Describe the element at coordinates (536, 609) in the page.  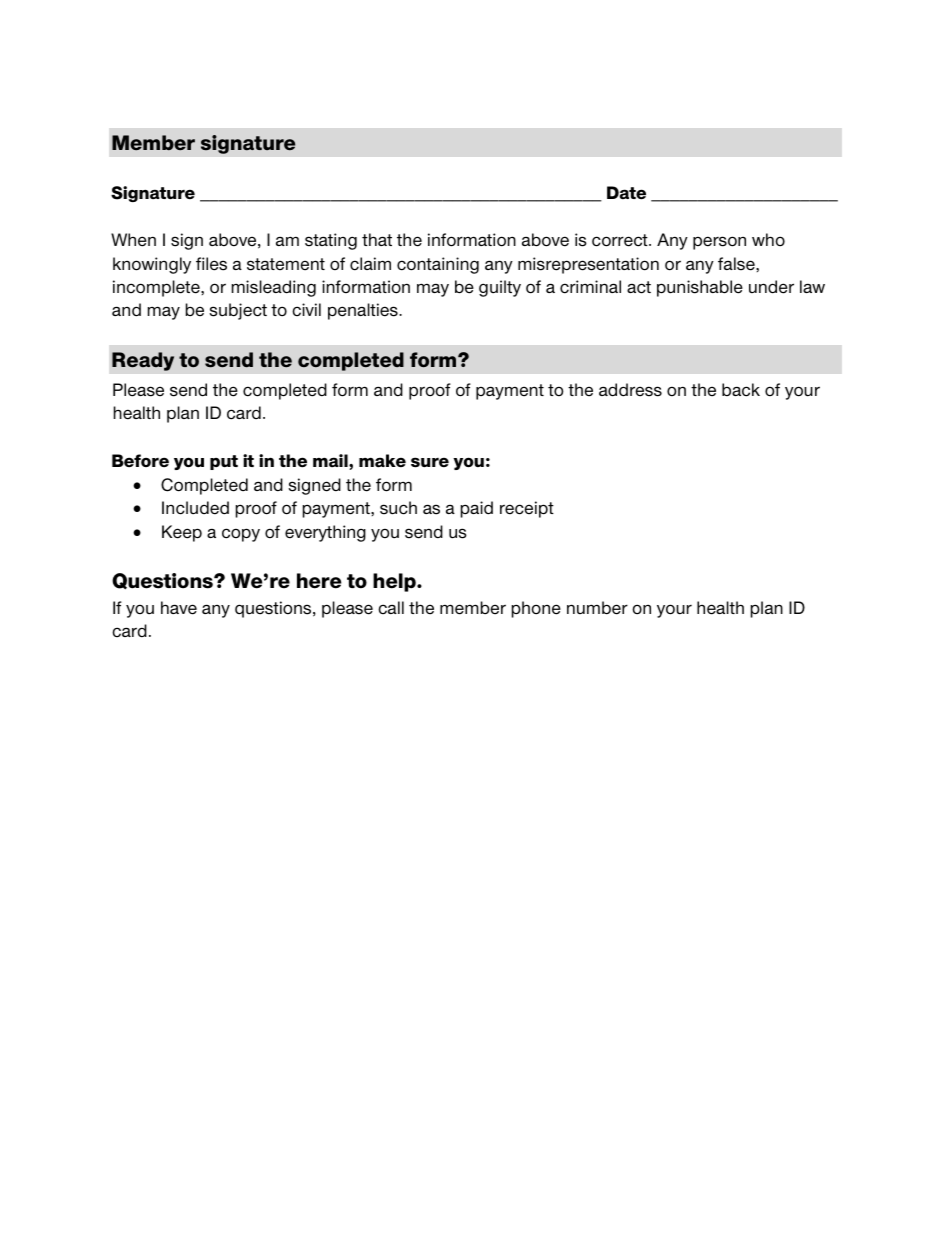
I see `phone` at that location.
